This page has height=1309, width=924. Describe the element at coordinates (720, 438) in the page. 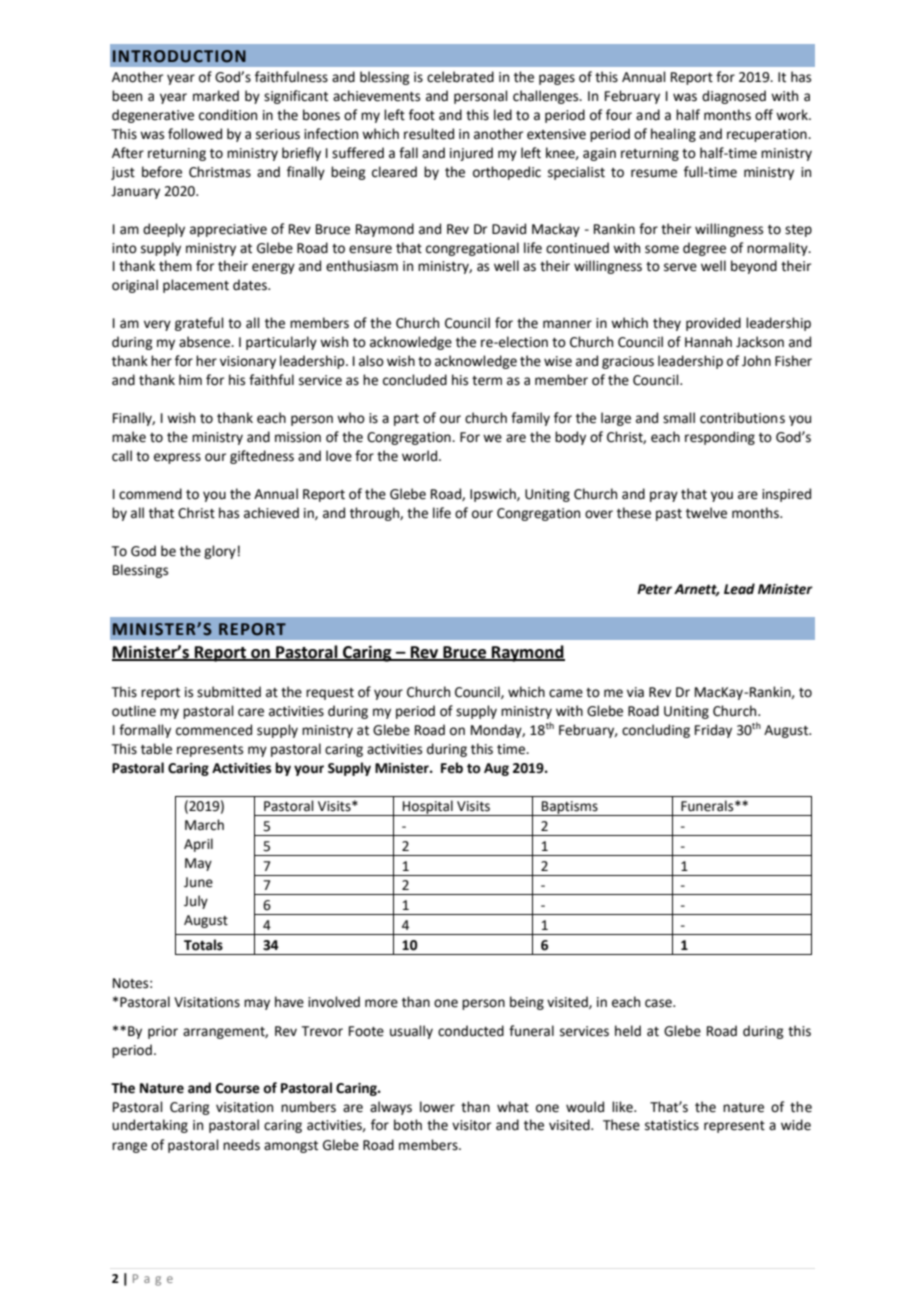

I see `responding` at that location.
